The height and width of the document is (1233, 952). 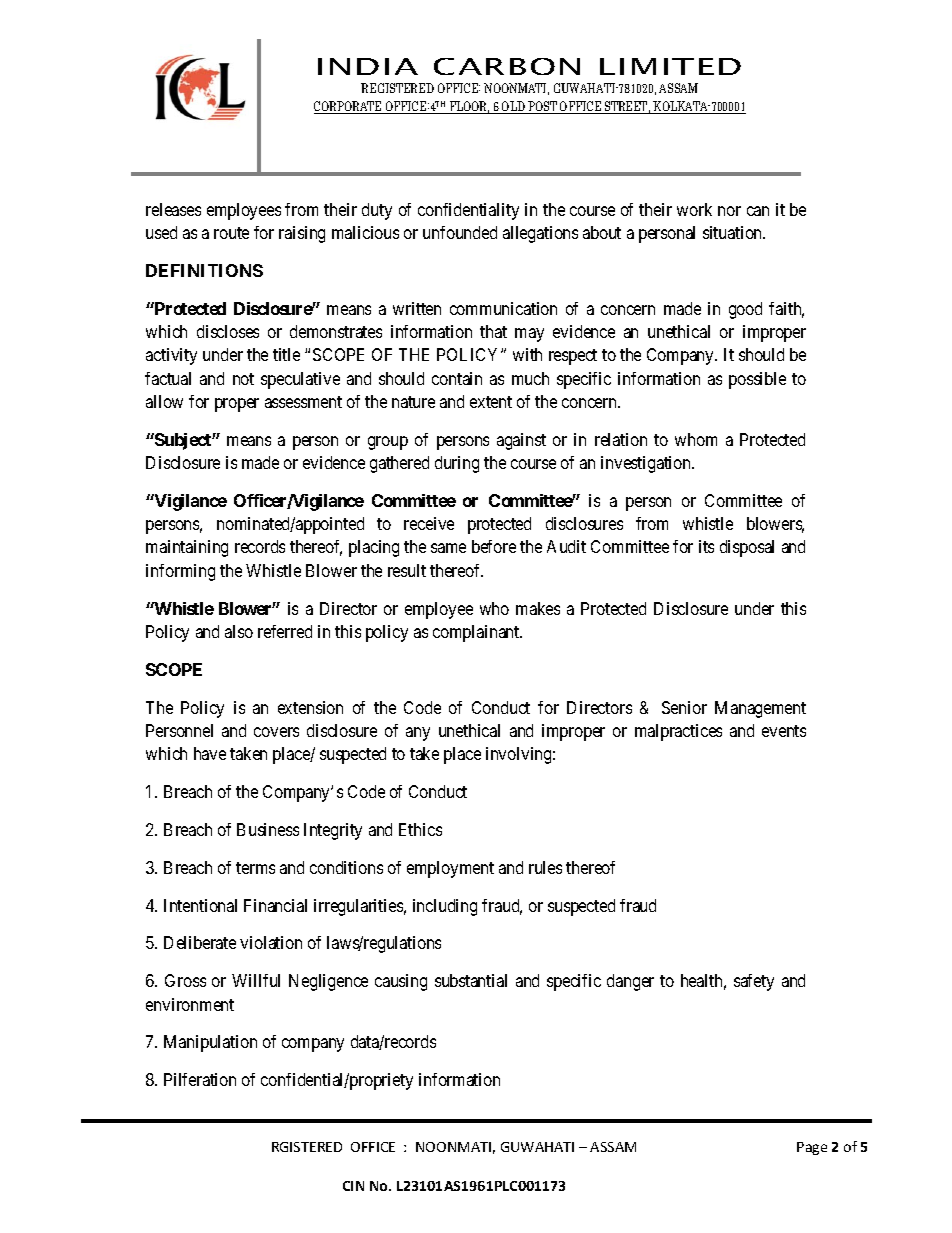 I want to click on disposal, so click(x=747, y=548).
